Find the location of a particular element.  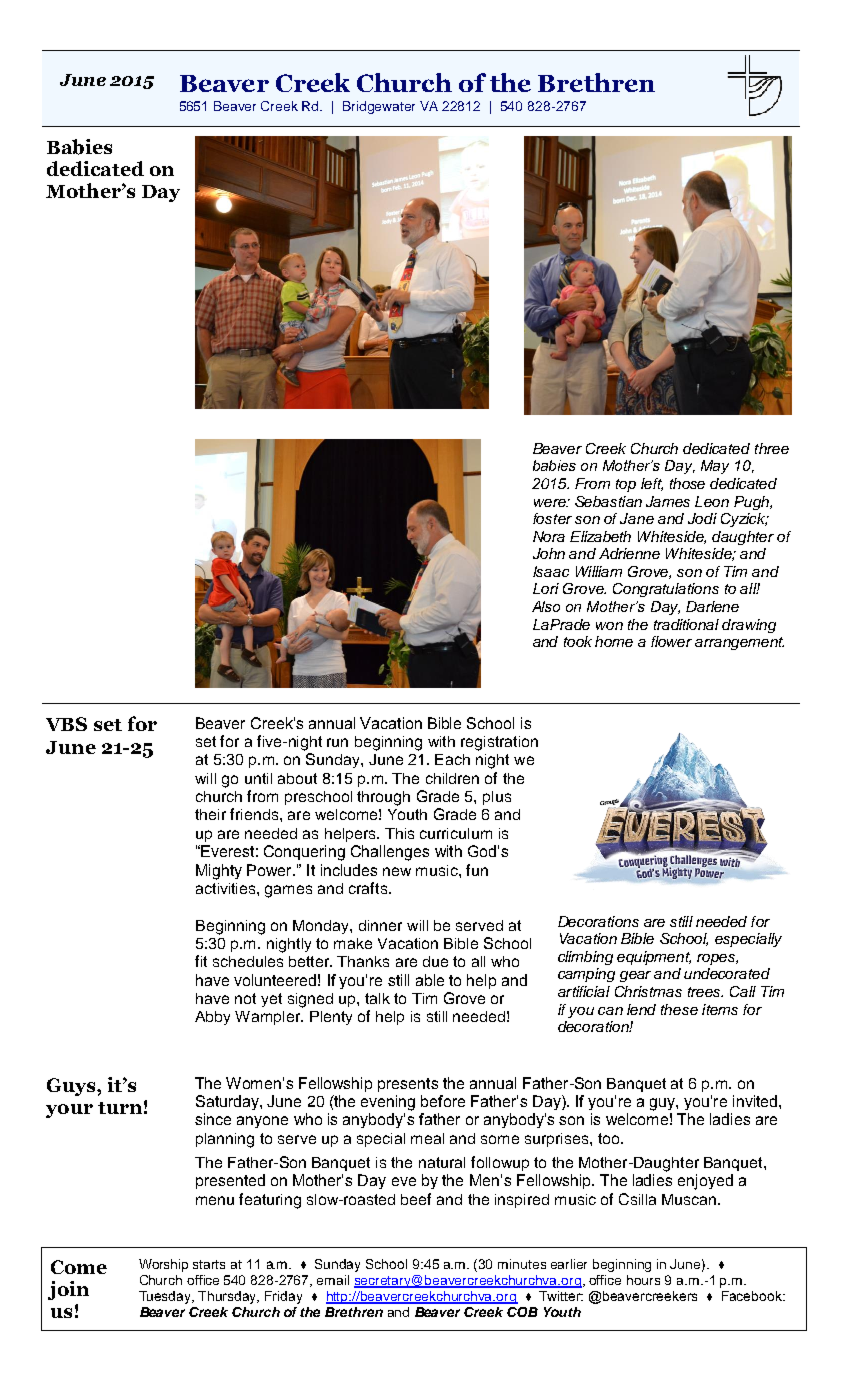

Bridgewater is located at coordinates (379, 107).
